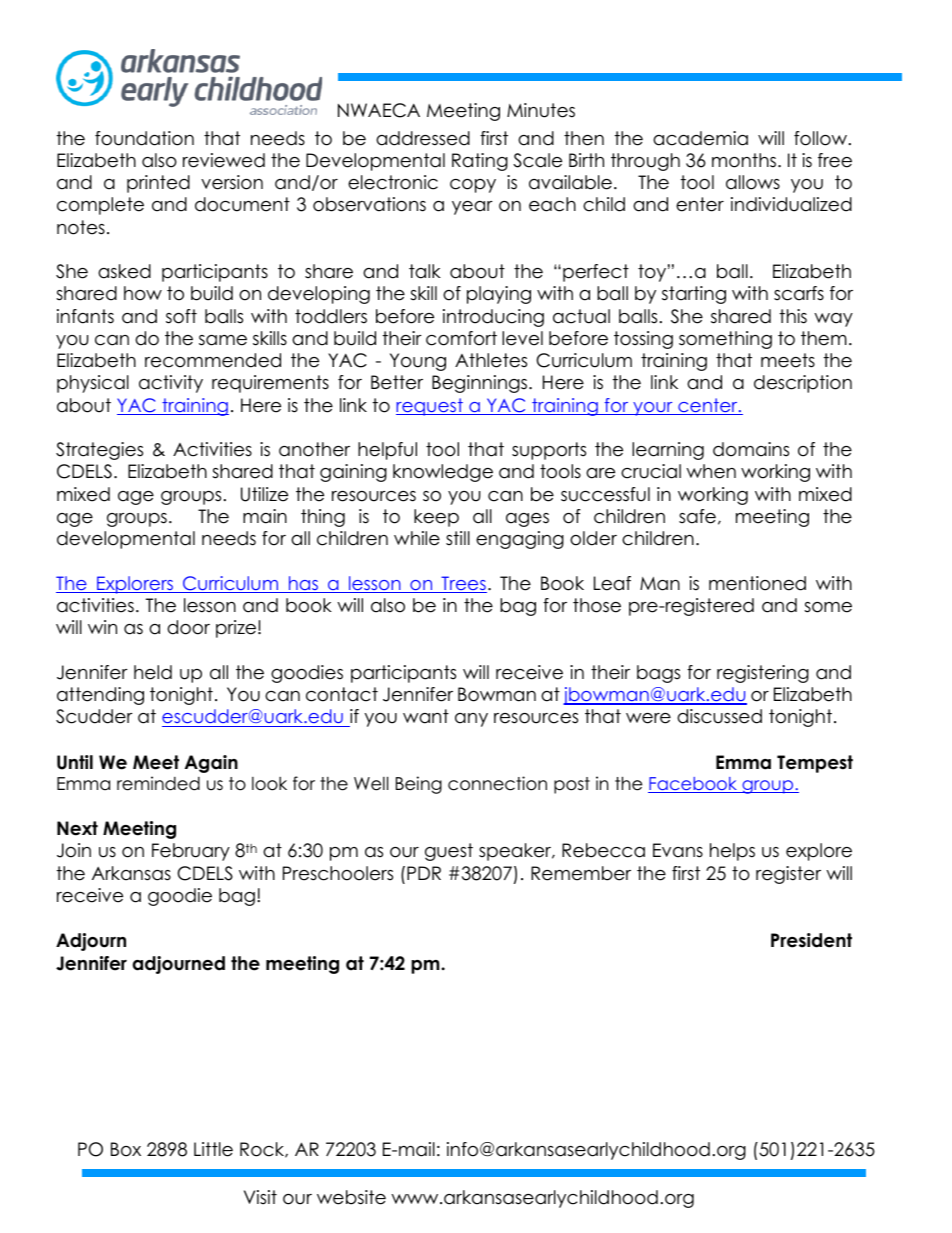 This screenshot has height=1233, width=952. I want to click on foundation, so click(144, 138).
